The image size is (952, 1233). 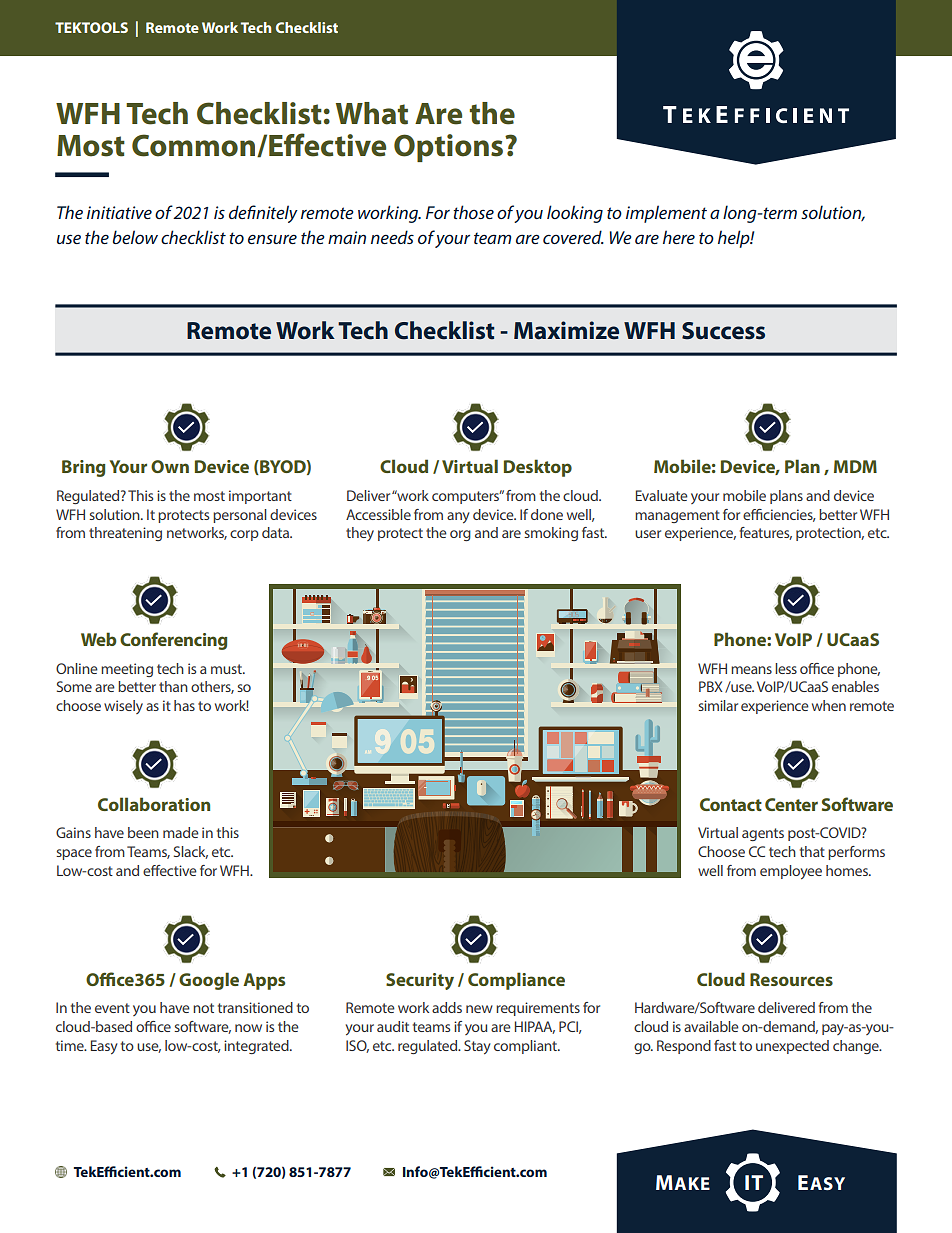 What do you see at coordinates (450, 148) in the screenshot?
I see `Options` at bounding box center [450, 148].
